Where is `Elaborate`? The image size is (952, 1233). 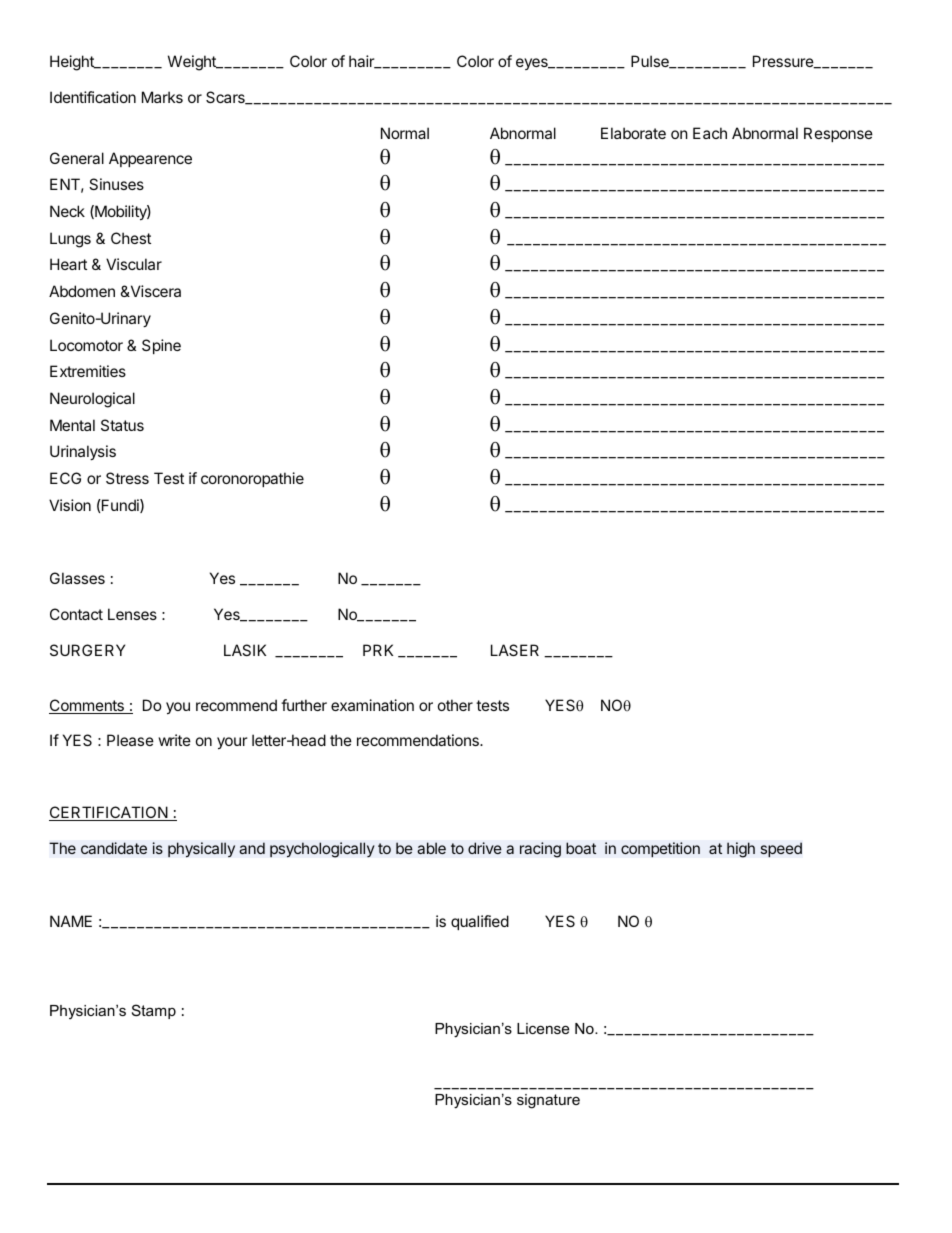
Elaborate is located at coordinates (633, 133).
